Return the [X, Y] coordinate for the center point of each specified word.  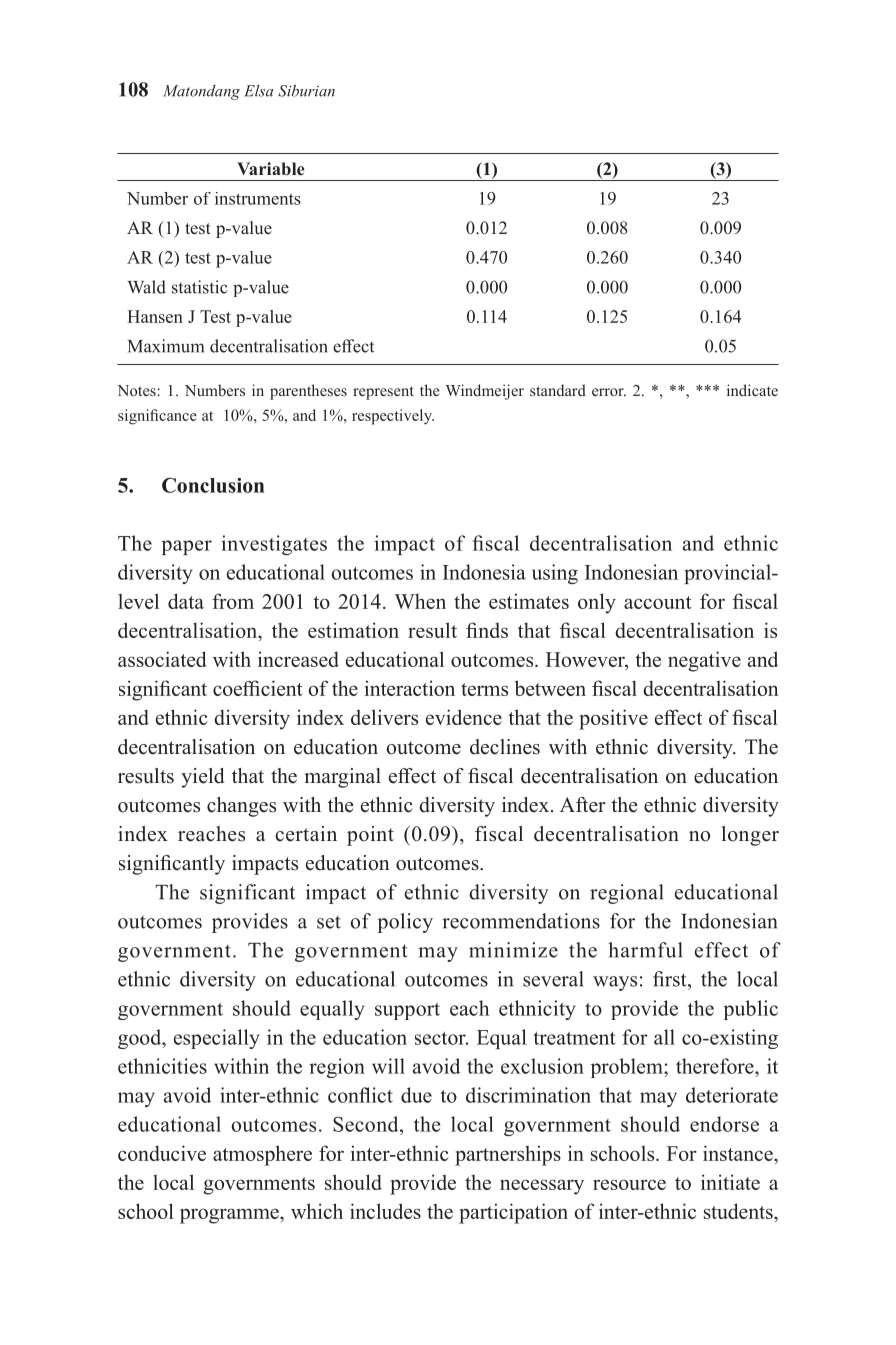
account [658, 602]
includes [385, 1211]
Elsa [258, 91]
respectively [393, 417]
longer [750, 836]
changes [241, 807]
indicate [752, 390]
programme [230, 1216]
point [370, 836]
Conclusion [213, 485]
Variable [271, 168]
